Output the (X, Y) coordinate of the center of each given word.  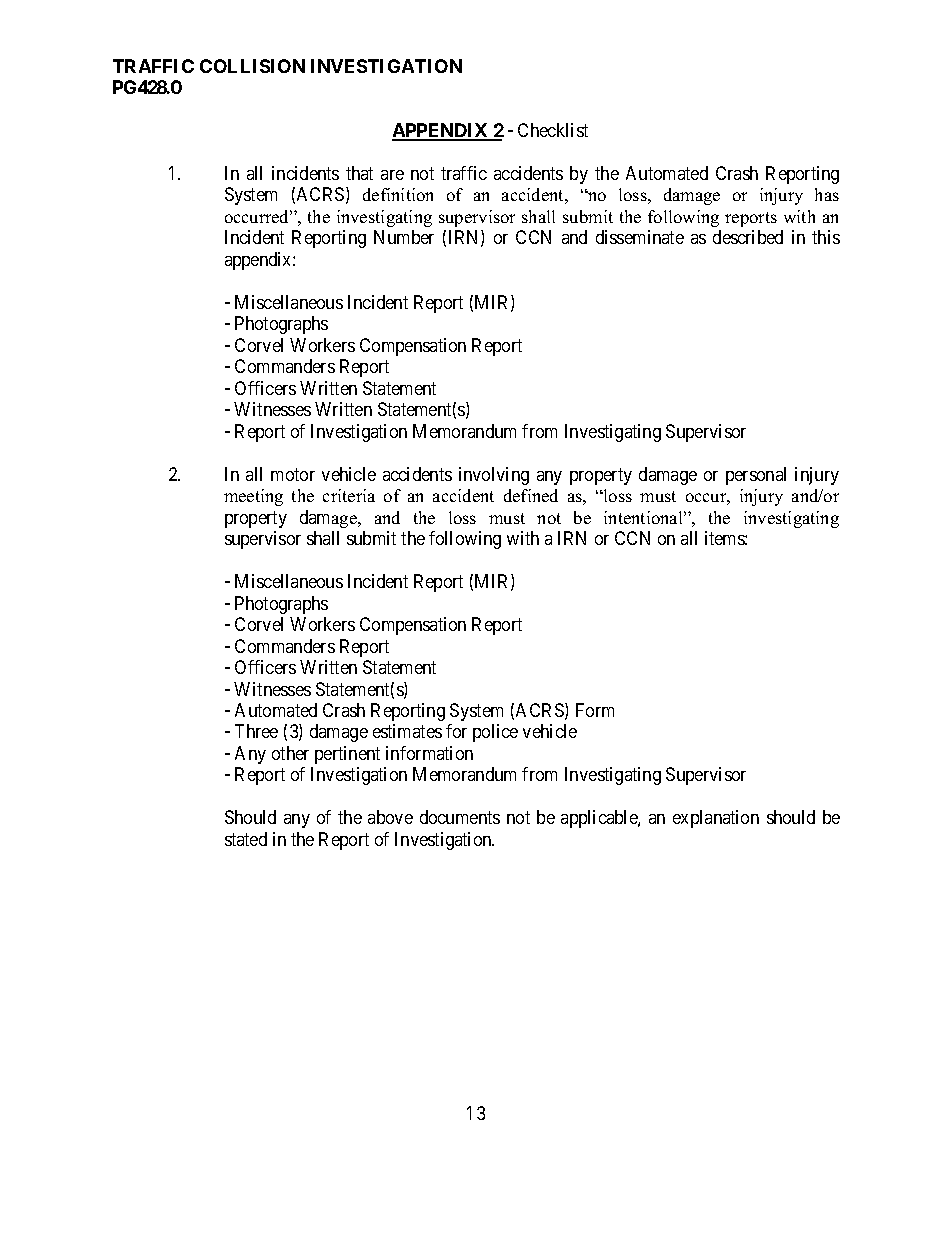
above (390, 817)
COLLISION (252, 66)
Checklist (553, 130)
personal (756, 476)
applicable (600, 819)
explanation (716, 819)
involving (494, 476)
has (827, 194)
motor (293, 474)
